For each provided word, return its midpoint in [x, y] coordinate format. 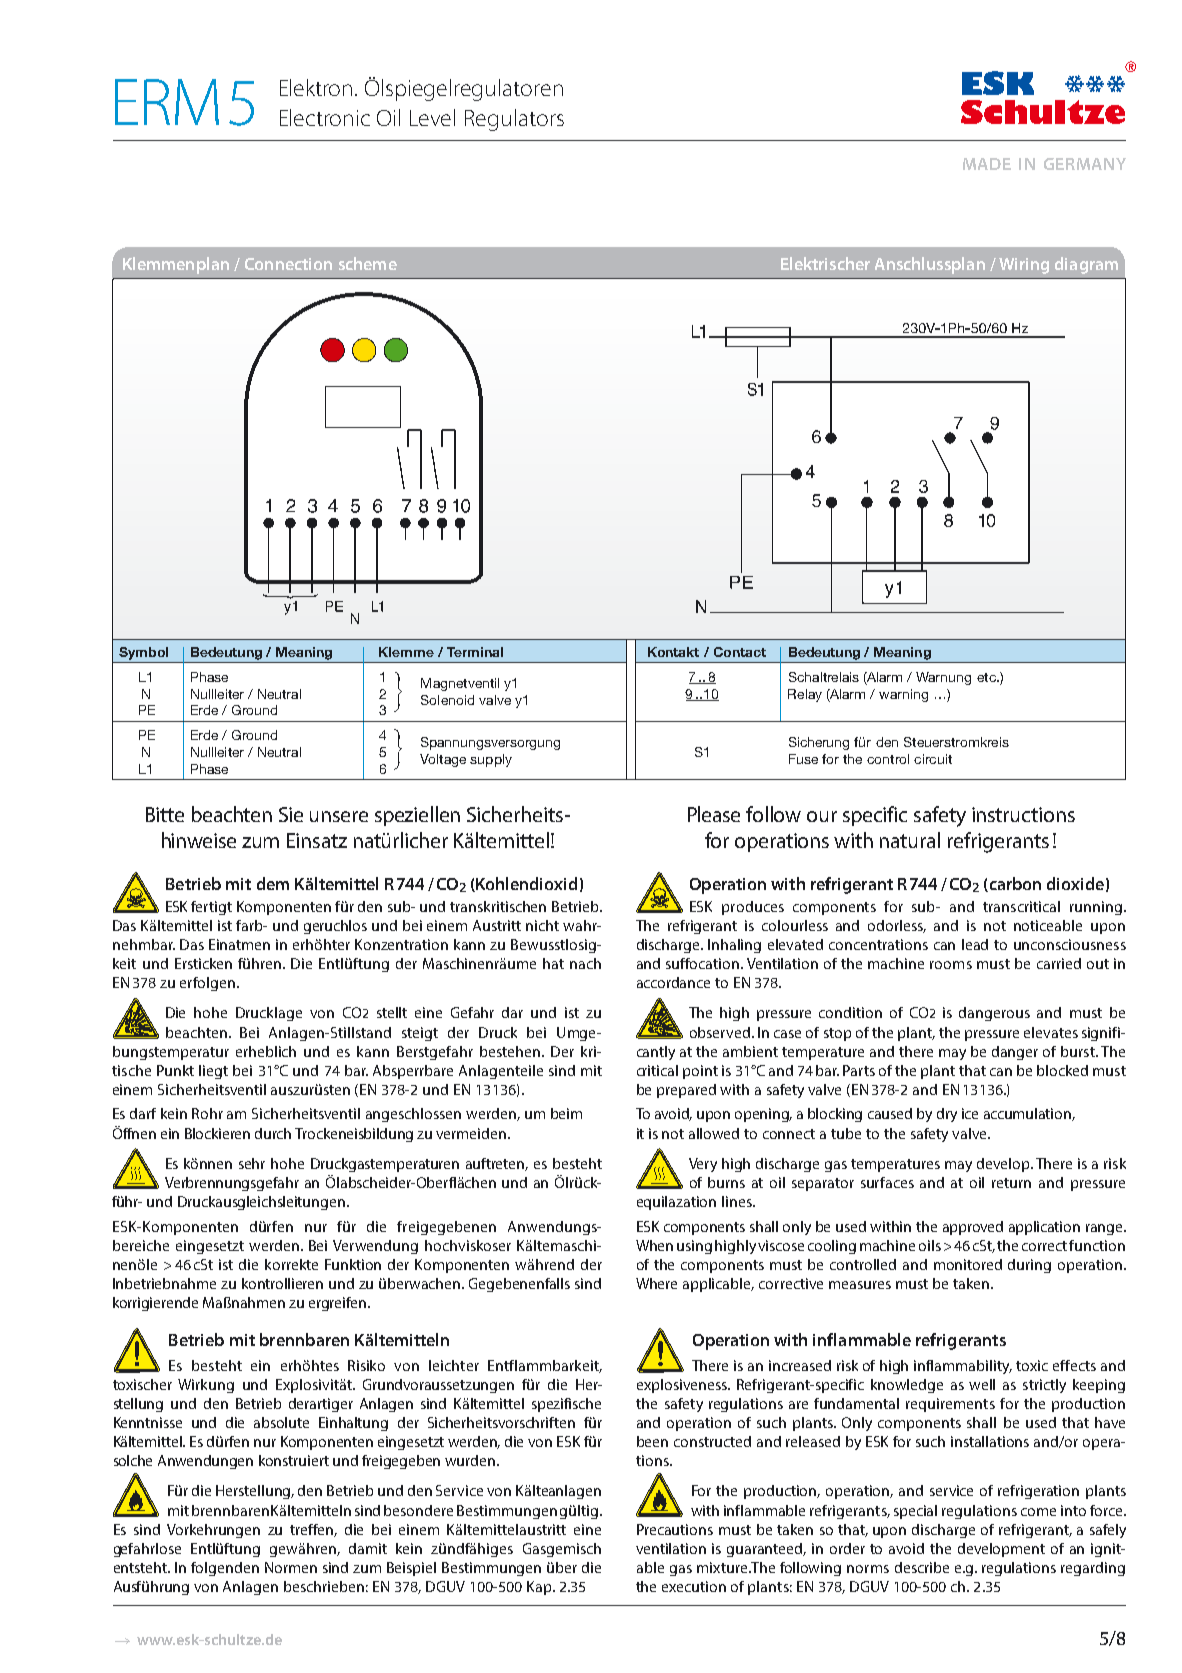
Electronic [325, 117]
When [654, 1245]
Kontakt [673, 652]
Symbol [143, 653]
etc [987, 677]
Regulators [514, 120]
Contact [740, 652]
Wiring [1024, 266]
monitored [968, 1264]
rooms [951, 965]
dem [273, 883]
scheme [368, 263]
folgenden [225, 1569]
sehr [252, 1163]
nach [585, 963]
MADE [987, 164]
